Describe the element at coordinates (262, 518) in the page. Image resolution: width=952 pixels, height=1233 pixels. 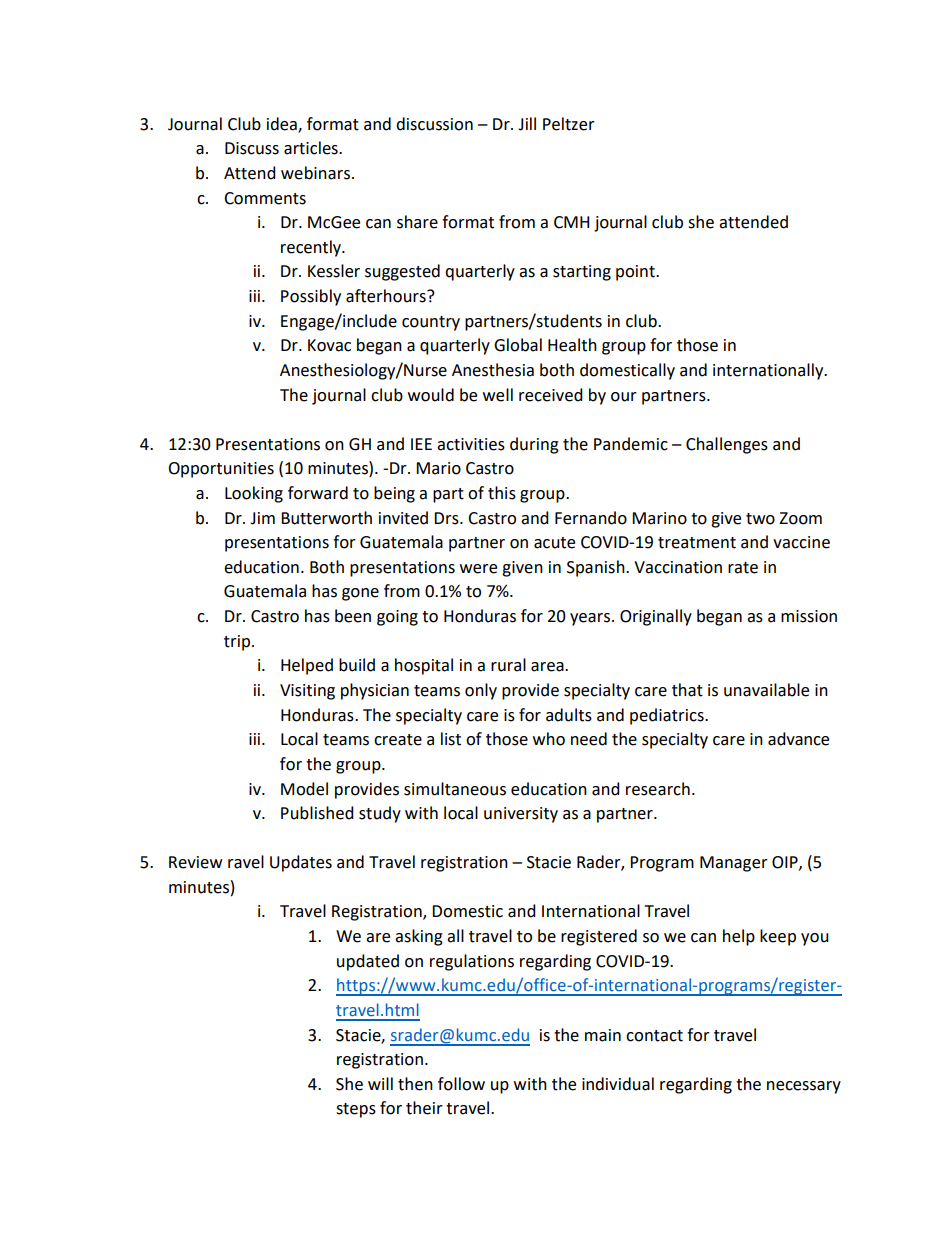
I see `Jim` at that location.
